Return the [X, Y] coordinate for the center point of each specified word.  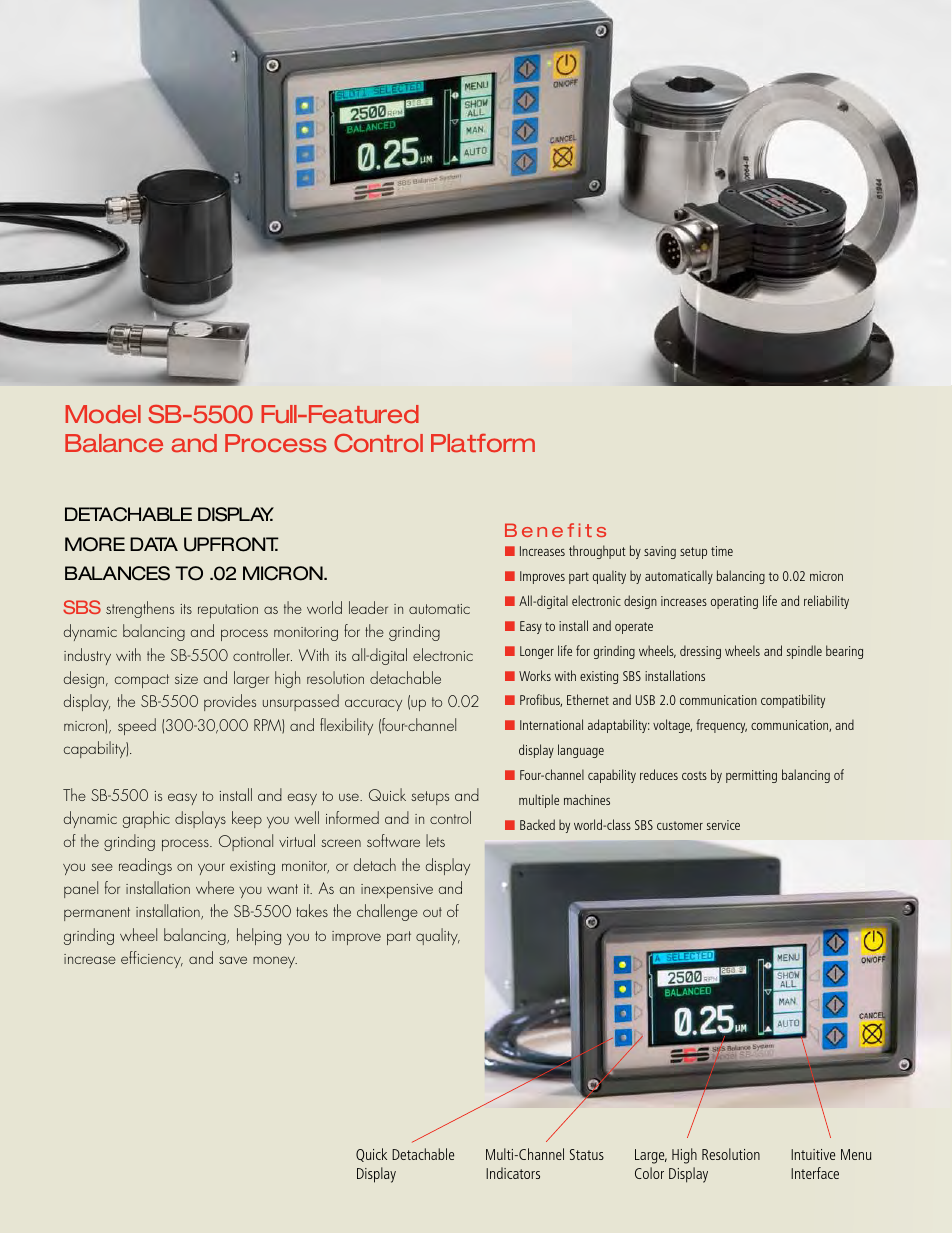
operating [734, 602]
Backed [537, 824]
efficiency [152, 959]
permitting [751, 776]
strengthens [140, 609]
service [723, 825]
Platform [483, 443]
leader [368, 607]
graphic [146, 819]
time [722, 551]
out [432, 912]
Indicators [513, 1173]
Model [103, 414]
